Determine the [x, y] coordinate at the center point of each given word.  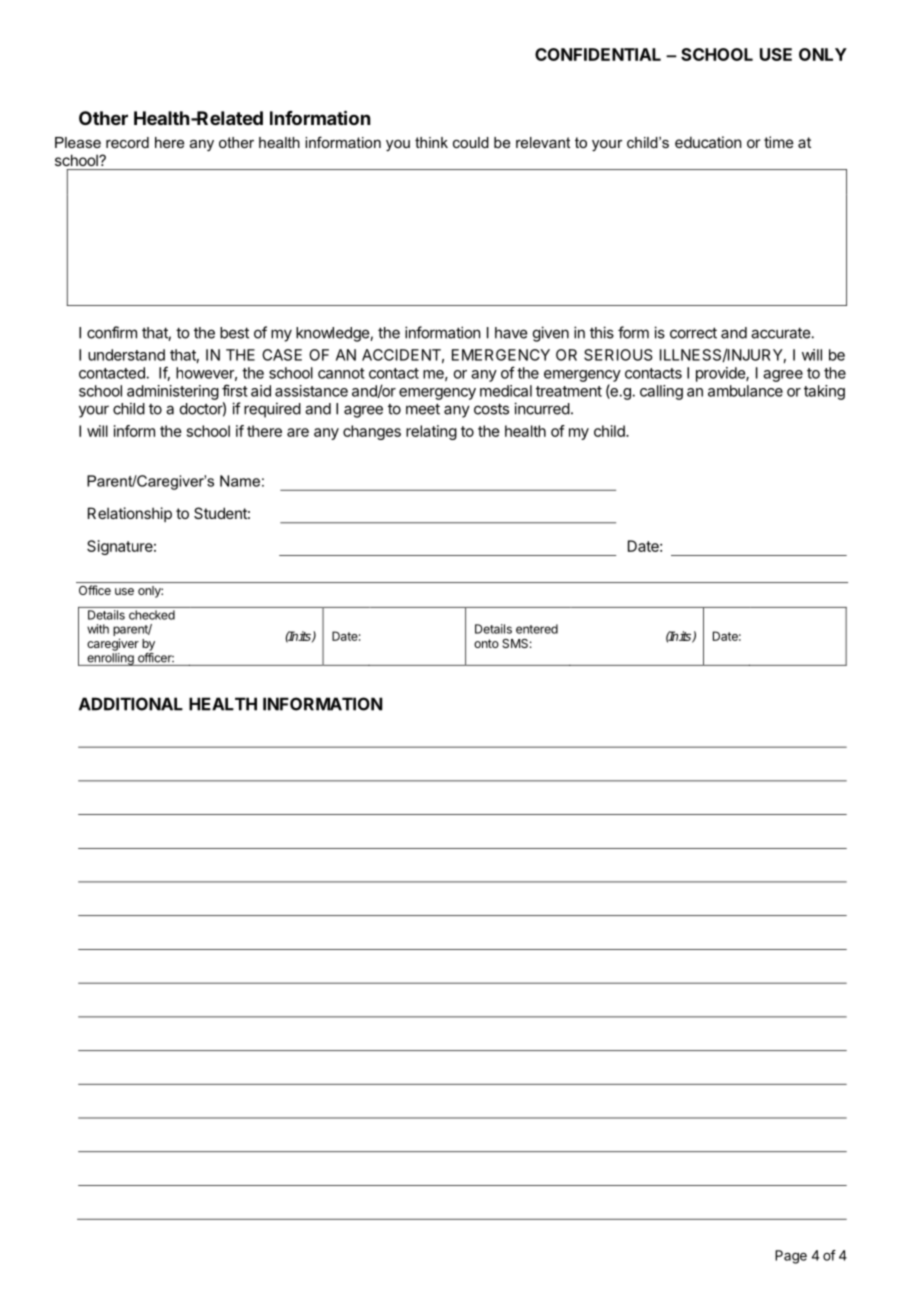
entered [537, 629]
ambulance [745, 391]
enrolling [110, 659]
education [708, 142]
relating [431, 432]
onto [486, 643]
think [431, 142]
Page [791, 1257]
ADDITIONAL [131, 704]
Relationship [130, 514]
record [127, 142]
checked [152, 615]
